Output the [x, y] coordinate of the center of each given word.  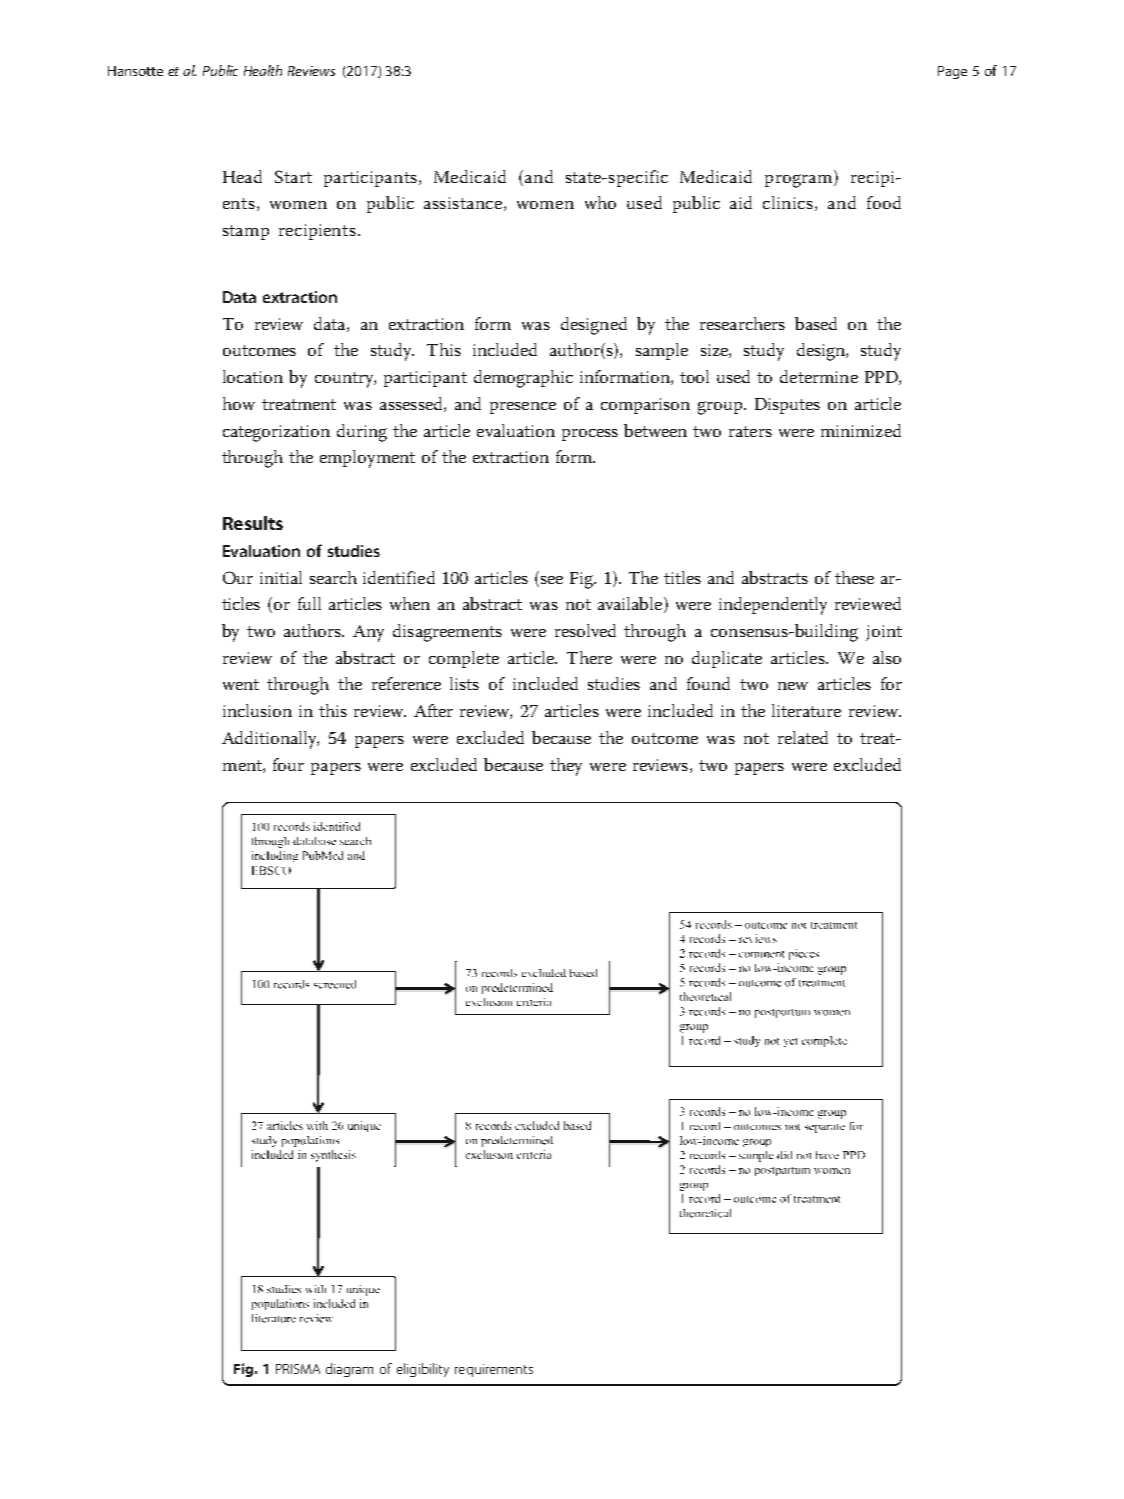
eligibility [423, 1370]
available [631, 605]
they [566, 767]
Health [263, 70]
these [854, 577]
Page [952, 72]
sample [662, 351]
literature [806, 710]
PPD [882, 378]
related [803, 737]
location [253, 376]
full [309, 603]
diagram [349, 1370]
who [600, 202]
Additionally [270, 740]
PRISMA [298, 1369]
